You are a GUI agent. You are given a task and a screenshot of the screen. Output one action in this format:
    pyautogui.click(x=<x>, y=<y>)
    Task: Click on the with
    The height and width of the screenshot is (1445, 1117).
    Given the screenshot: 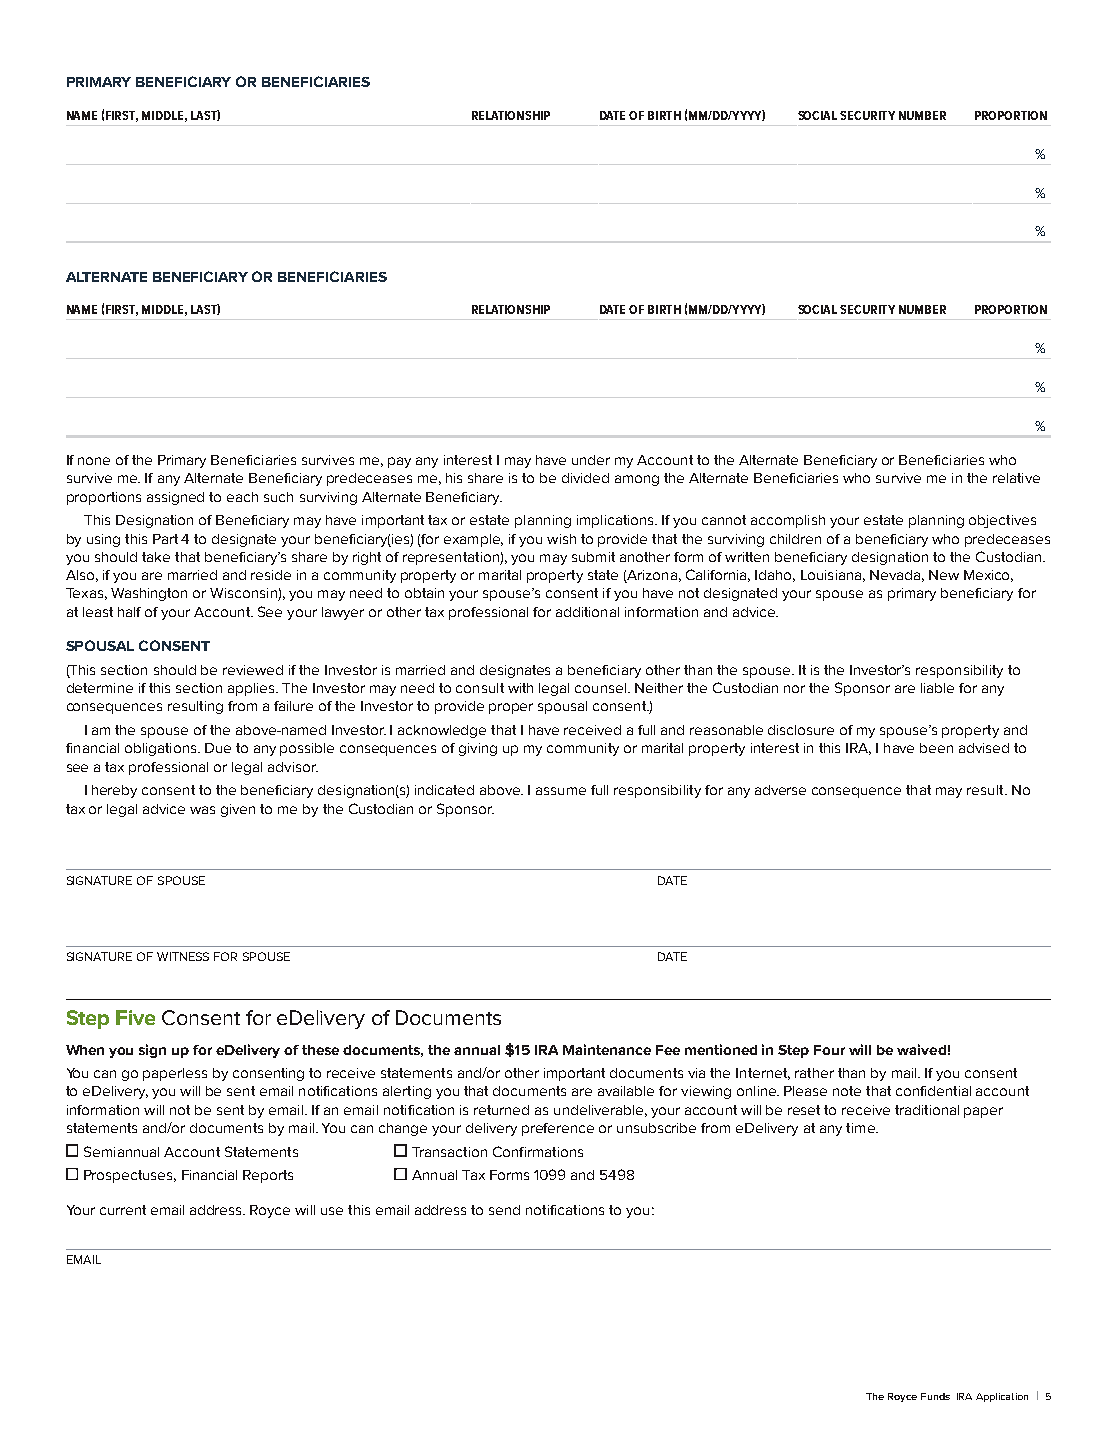 What is the action you would take?
    pyautogui.click(x=520, y=688)
